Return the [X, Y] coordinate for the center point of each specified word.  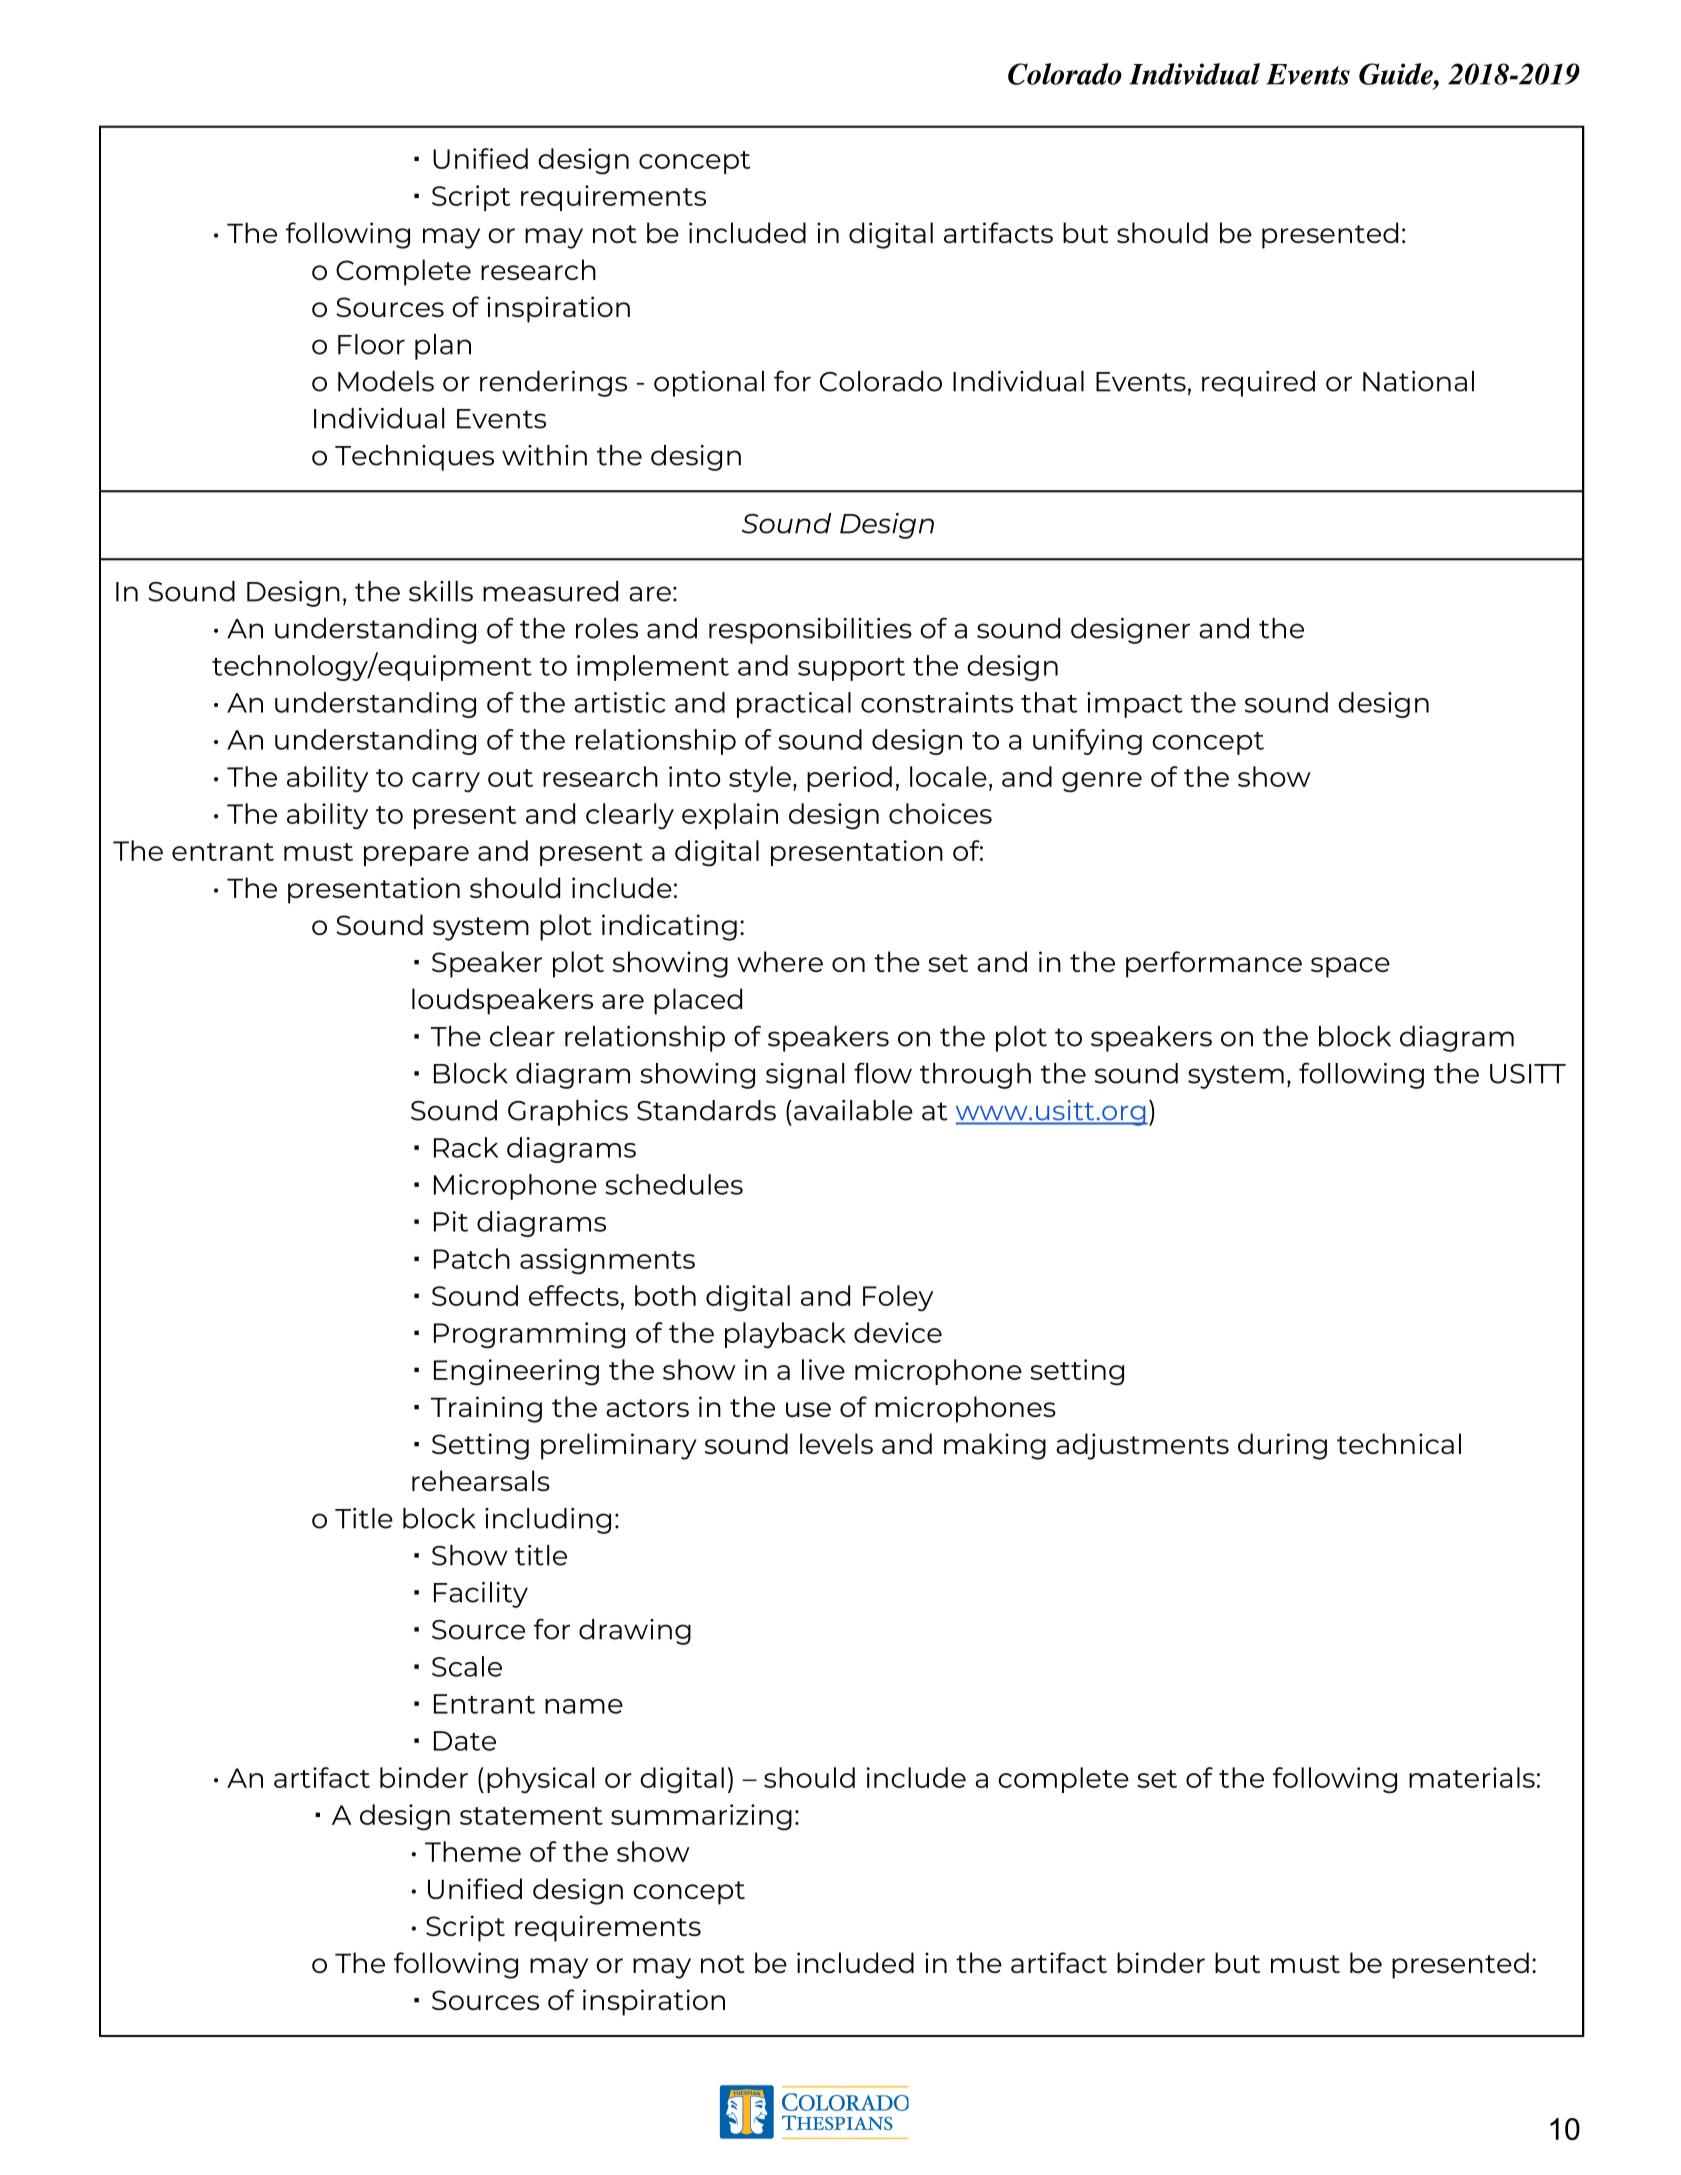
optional [709, 384]
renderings [553, 384]
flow [883, 1073]
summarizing [701, 1817]
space [1350, 967]
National [1418, 381]
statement [531, 1816]
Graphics [568, 1113]
